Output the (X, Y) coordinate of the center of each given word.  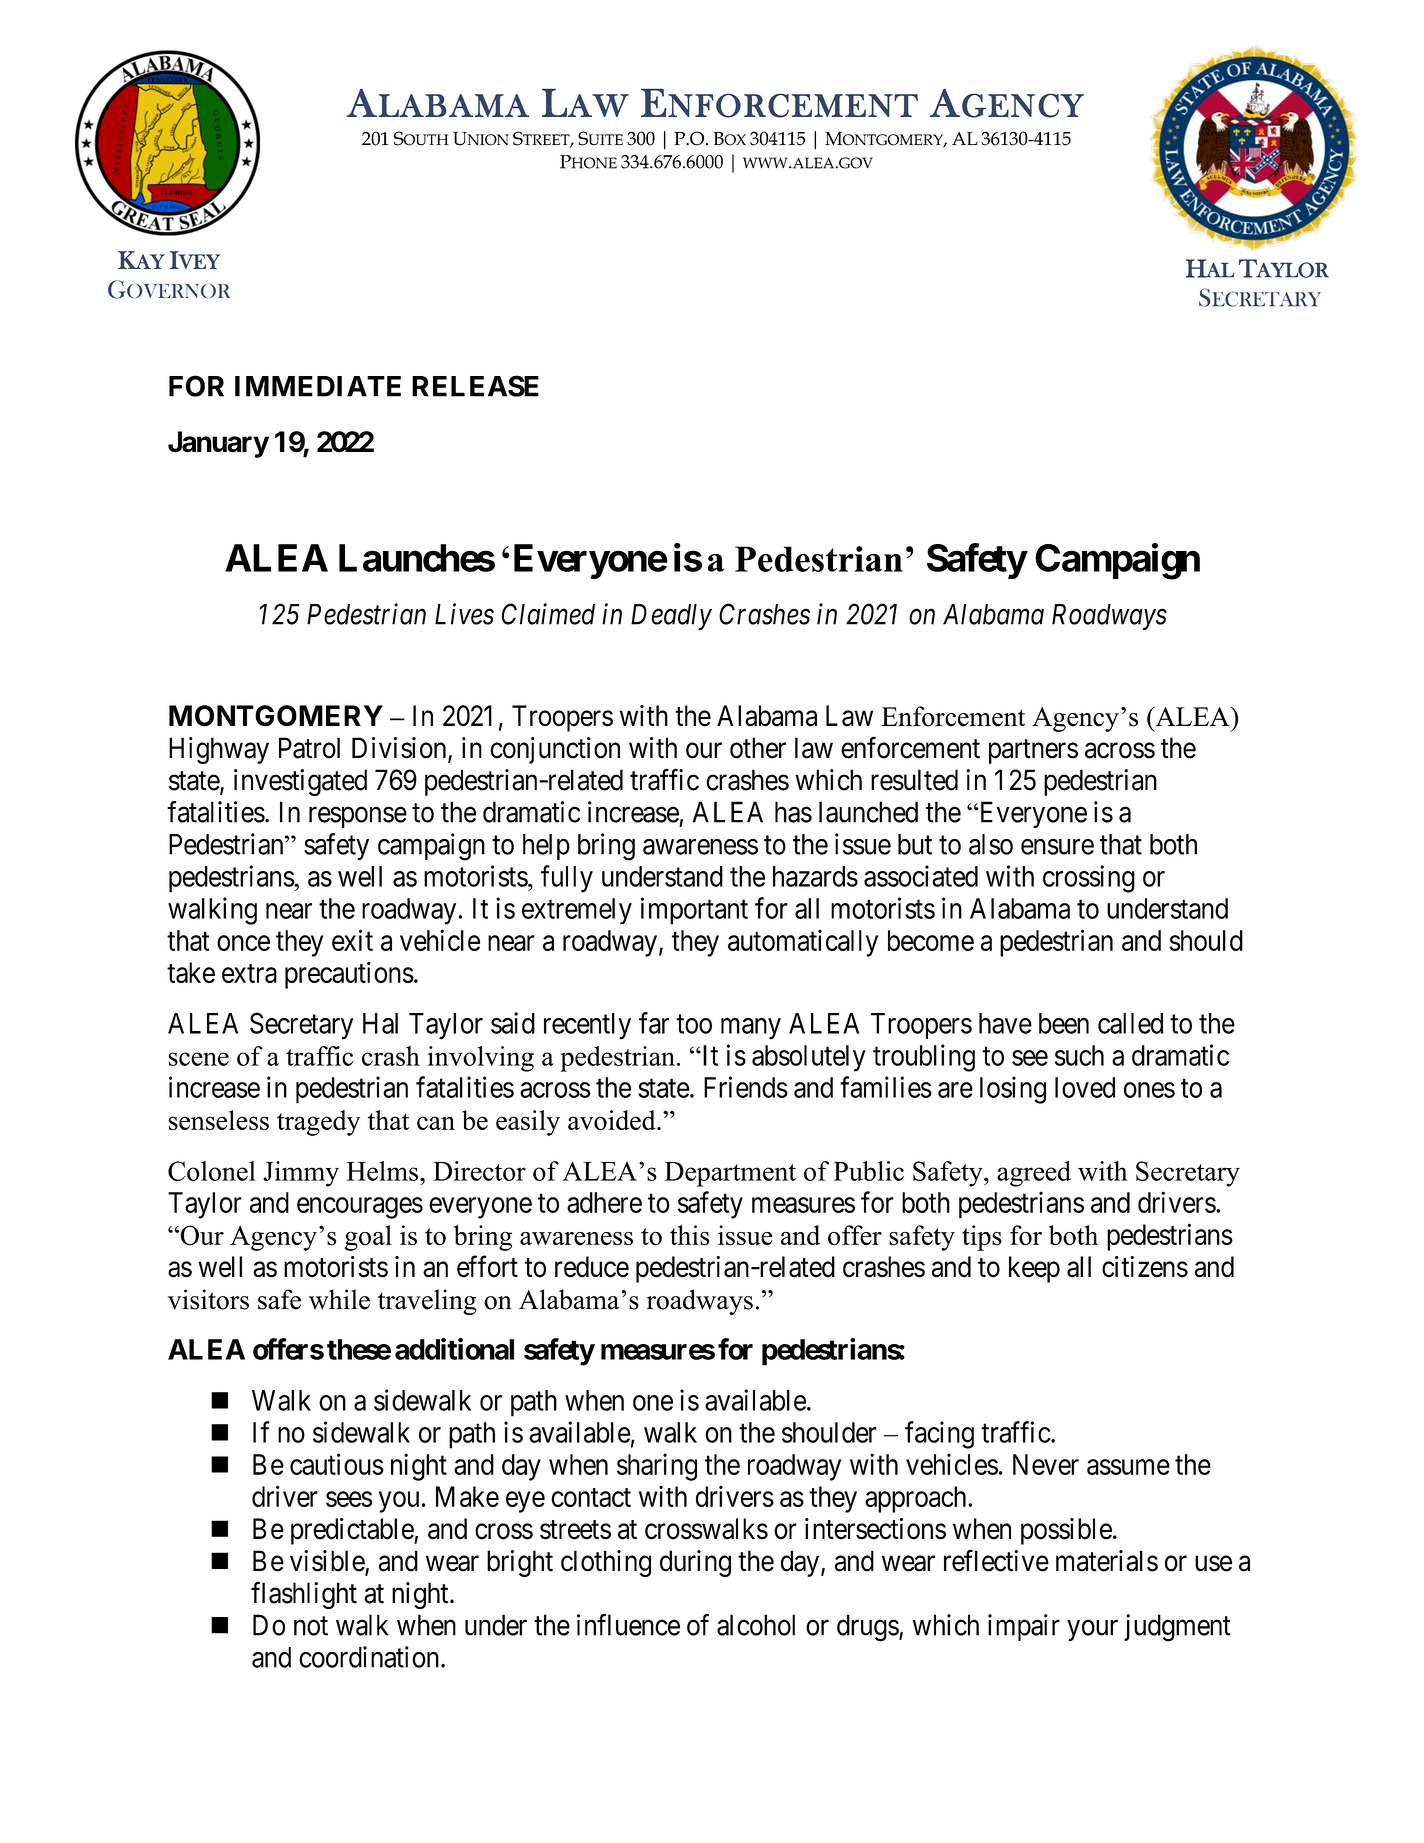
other (758, 748)
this (689, 1235)
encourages (360, 1208)
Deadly (671, 617)
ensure (1057, 847)
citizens (1145, 1267)
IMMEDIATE (318, 386)
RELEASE (475, 386)
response (358, 817)
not (311, 1626)
